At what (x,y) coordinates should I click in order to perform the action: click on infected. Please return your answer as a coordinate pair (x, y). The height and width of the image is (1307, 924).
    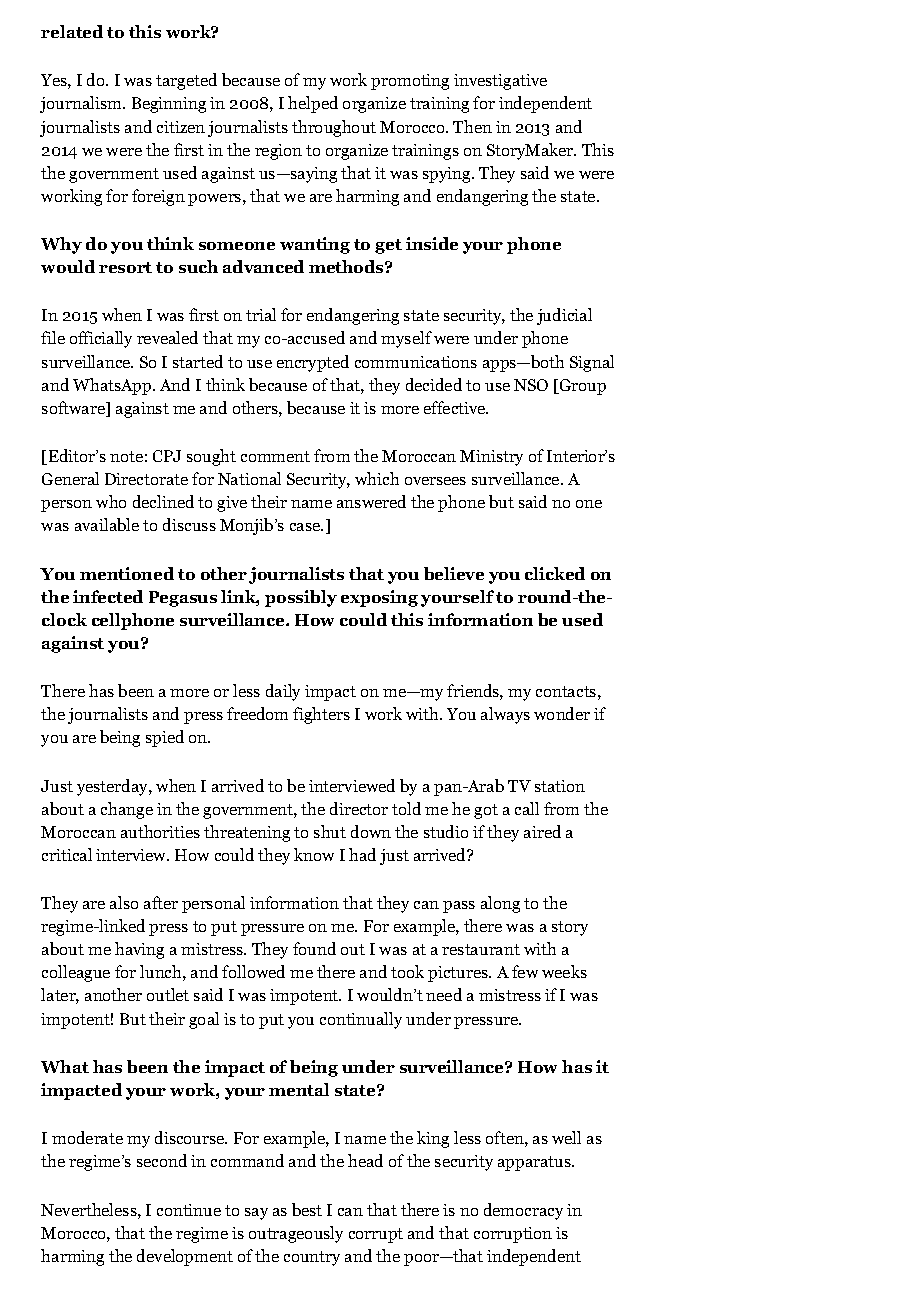
    Looking at the image, I should click on (108, 596).
